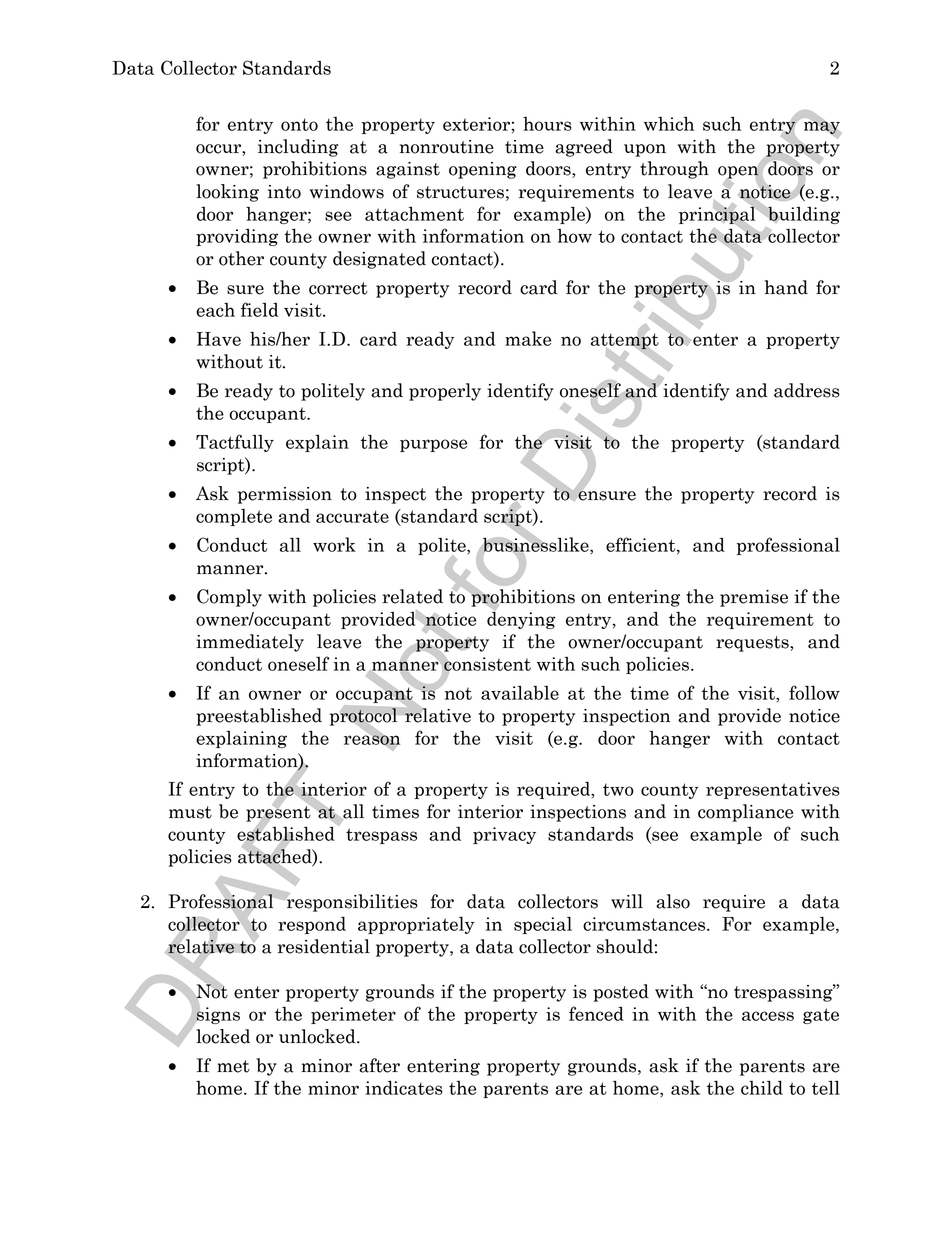 The image size is (952, 1233). Describe the element at coordinates (674, 170) in the document. I see `through` at that location.
